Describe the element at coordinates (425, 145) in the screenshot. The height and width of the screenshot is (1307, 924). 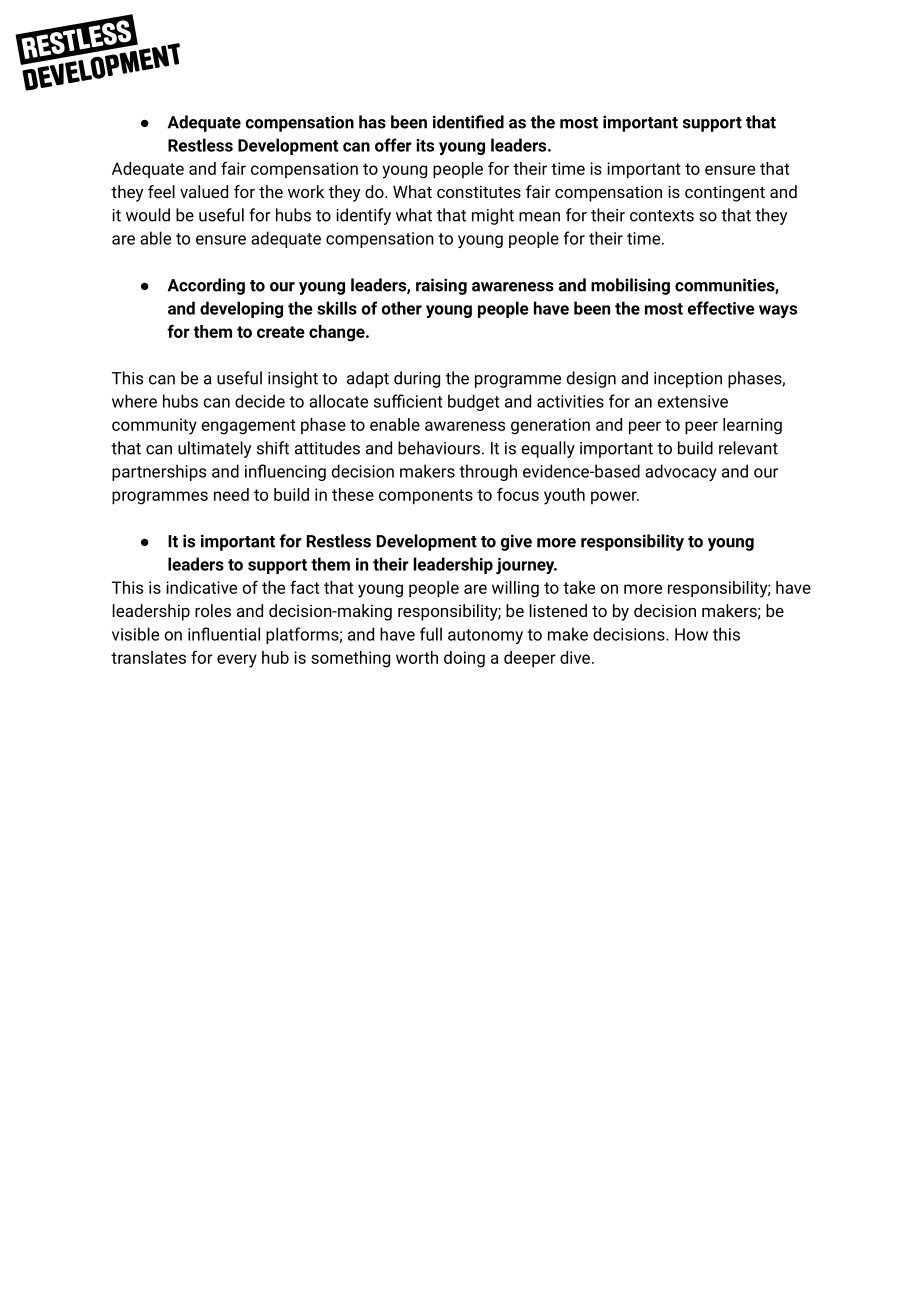
I see `its` at that location.
